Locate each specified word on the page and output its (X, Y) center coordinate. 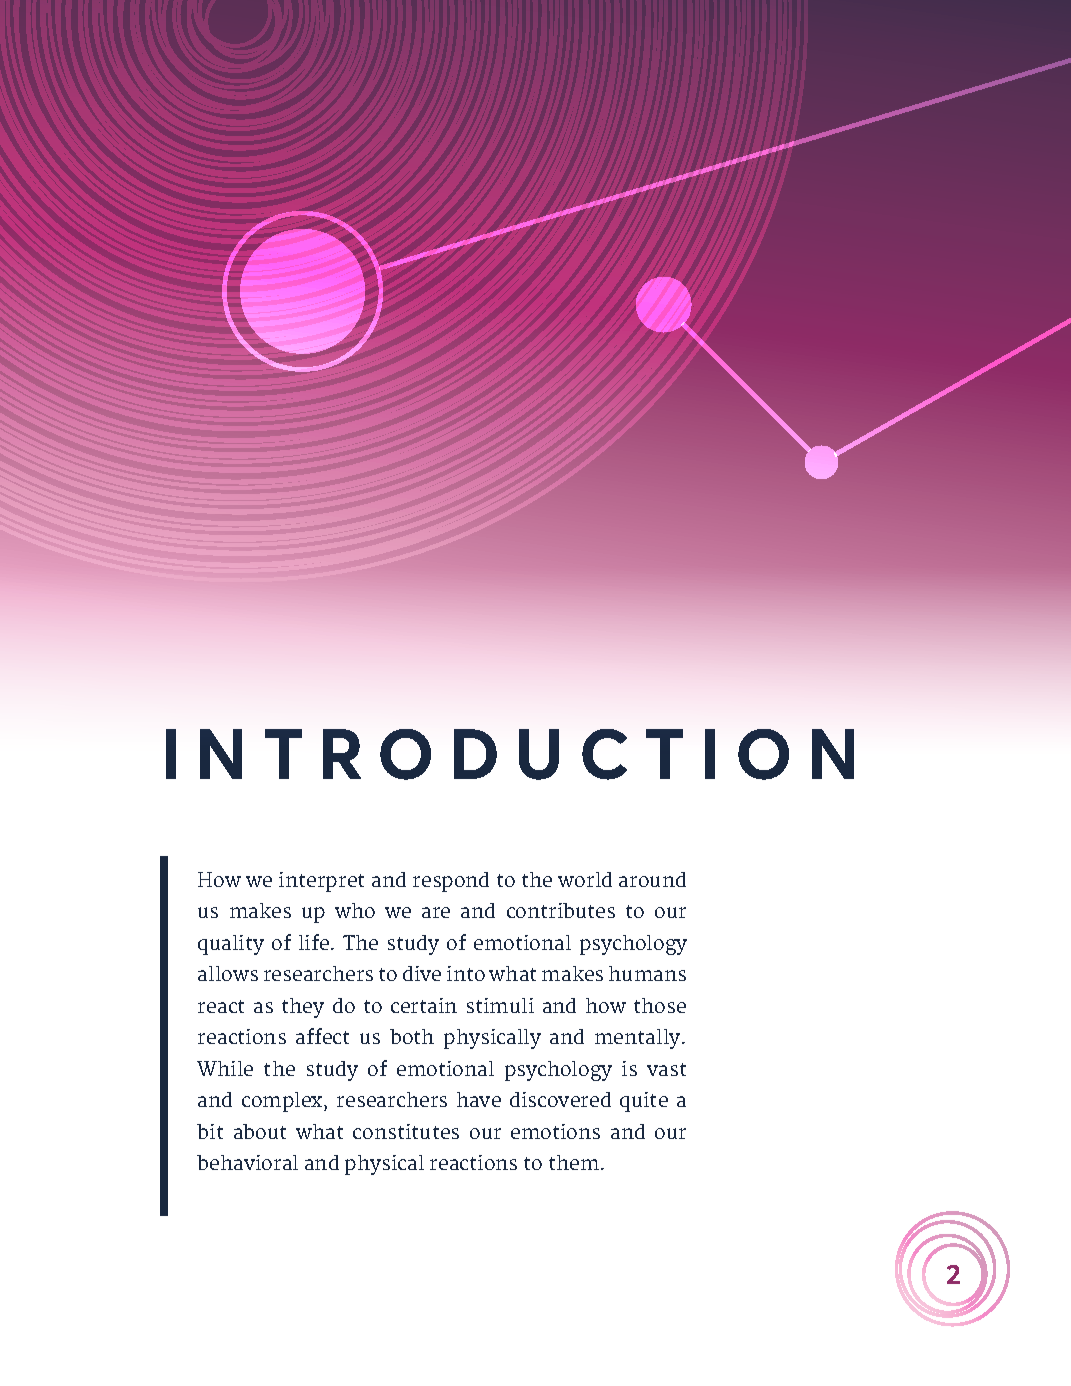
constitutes (406, 1131)
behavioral (247, 1162)
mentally (639, 1039)
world (585, 879)
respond (451, 882)
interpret (321, 882)
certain (424, 1005)
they (303, 1008)
